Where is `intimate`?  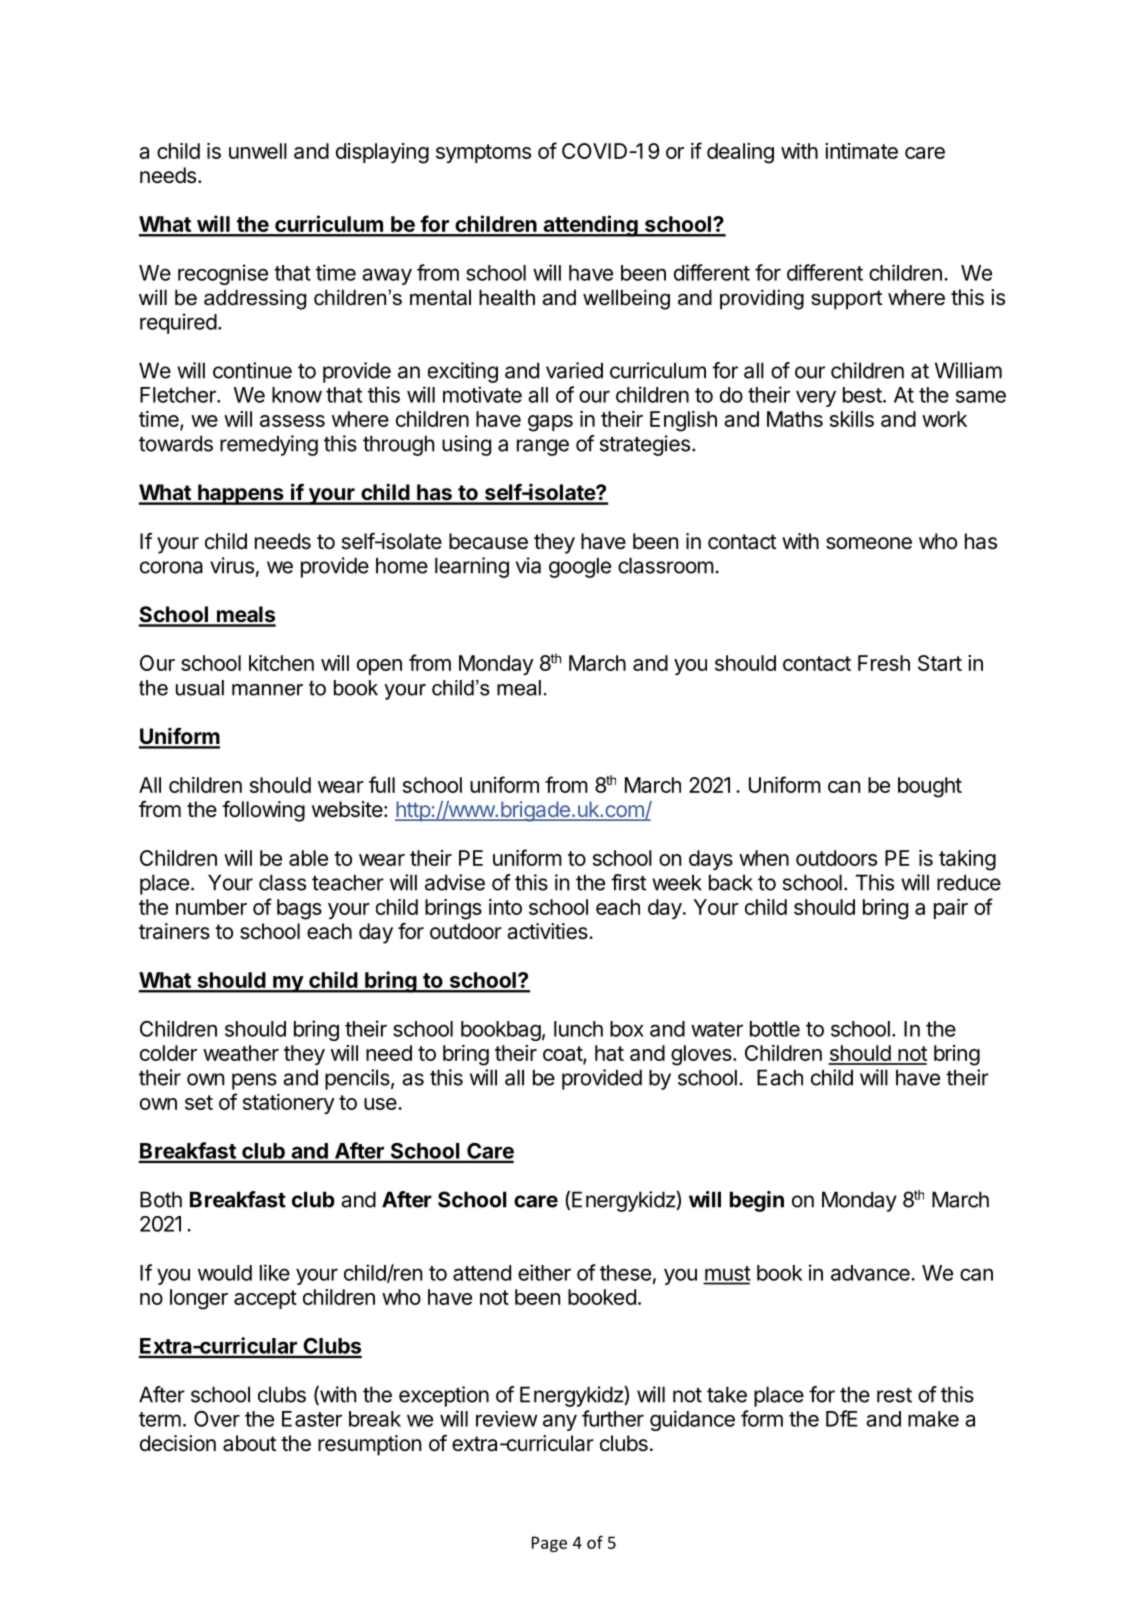 intimate is located at coordinates (861, 151).
